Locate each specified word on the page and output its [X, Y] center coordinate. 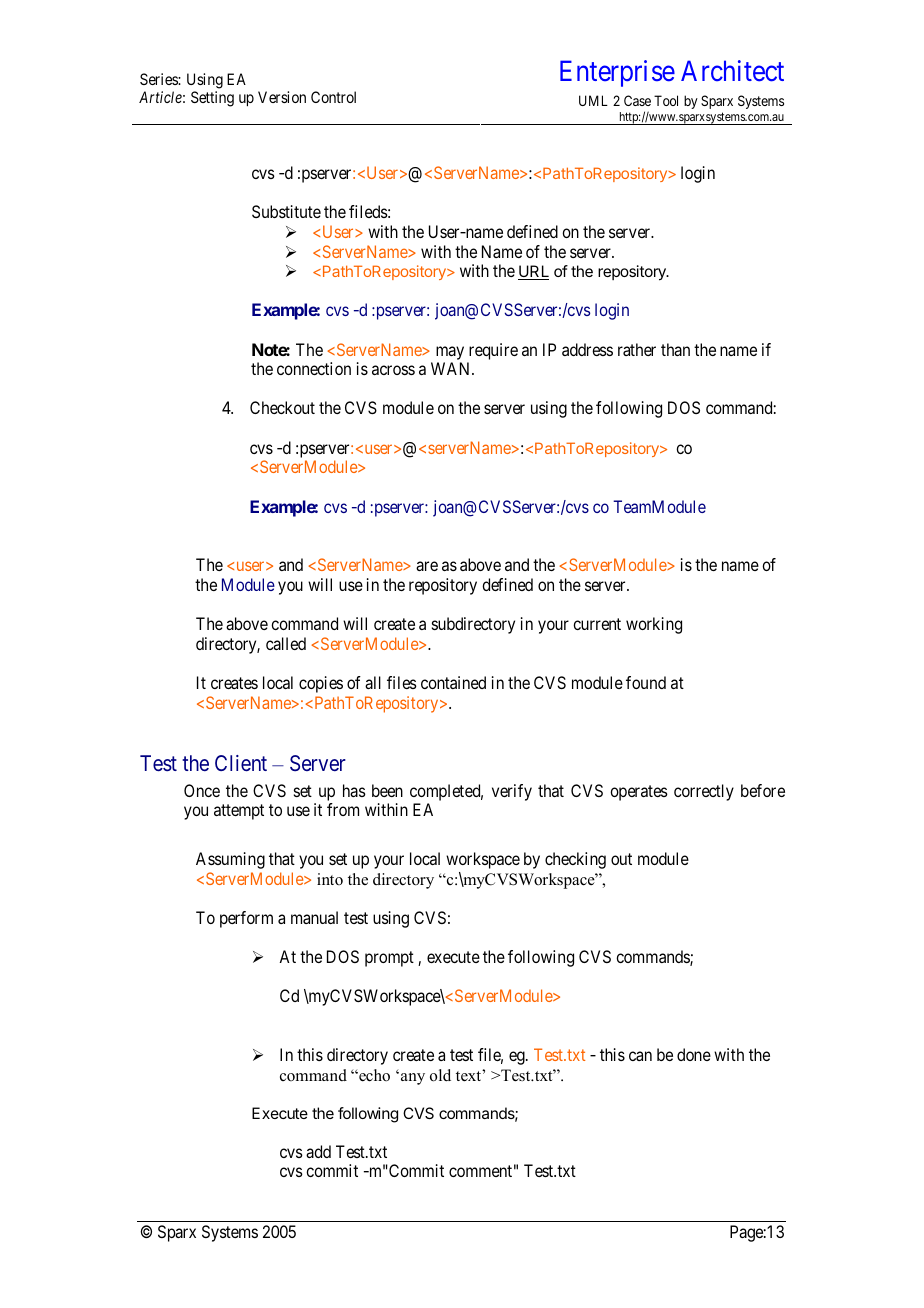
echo [373, 1075]
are [427, 566]
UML [593, 100]
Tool [666, 100]
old [440, 1075]
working [654, 625]
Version [282, 97]
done [694, 1054]
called [286, 643]
